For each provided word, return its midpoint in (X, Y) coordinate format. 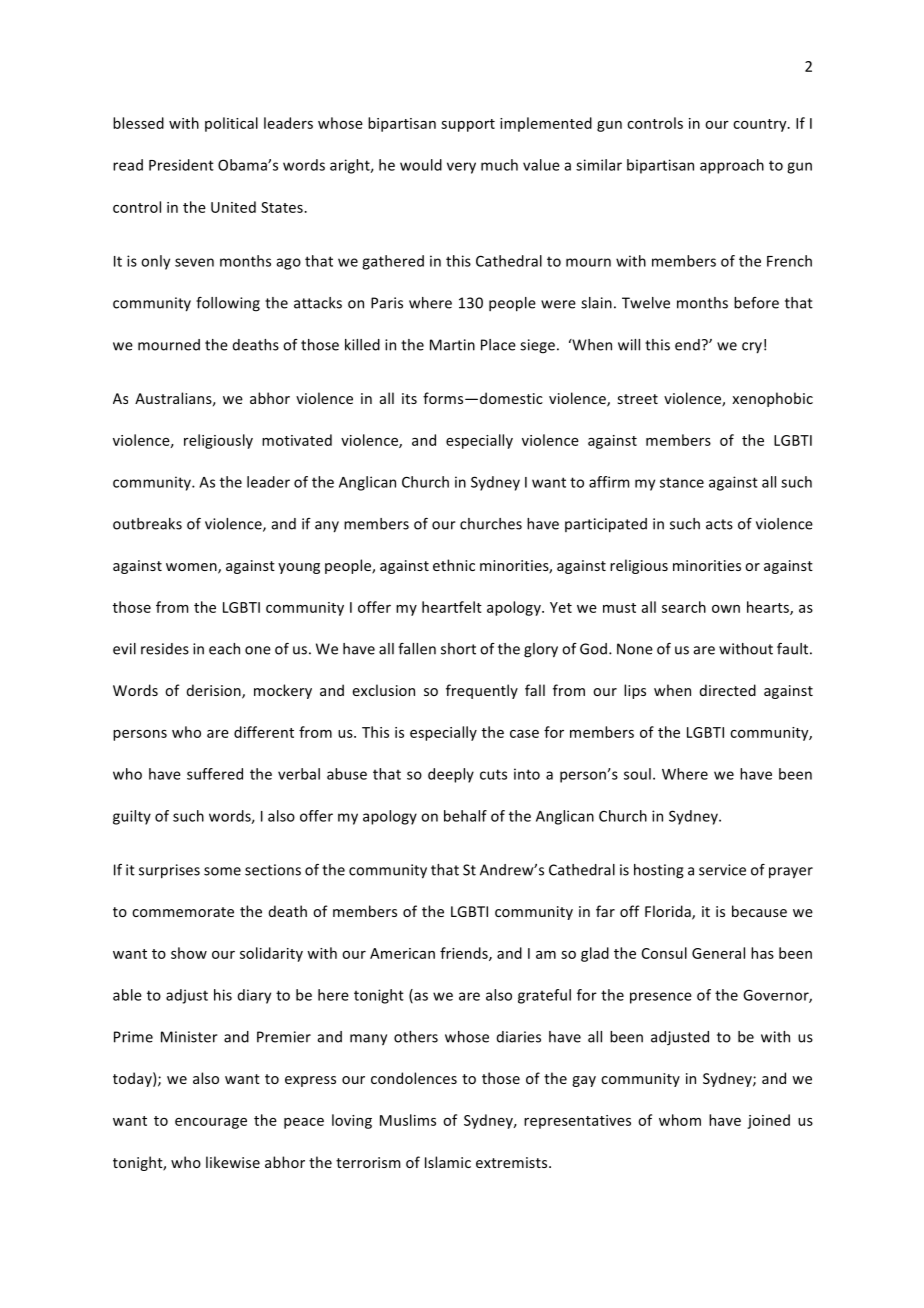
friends (465, 954)
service (722, 870)
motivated (297, 440)
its (409, 398)
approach (732, 166)
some (222, 871)
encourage (211, 1123)
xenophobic (772, 399)
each (224, 649)
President (181, 165)
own (726, 609)
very (461, 168)
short (458, 649)
